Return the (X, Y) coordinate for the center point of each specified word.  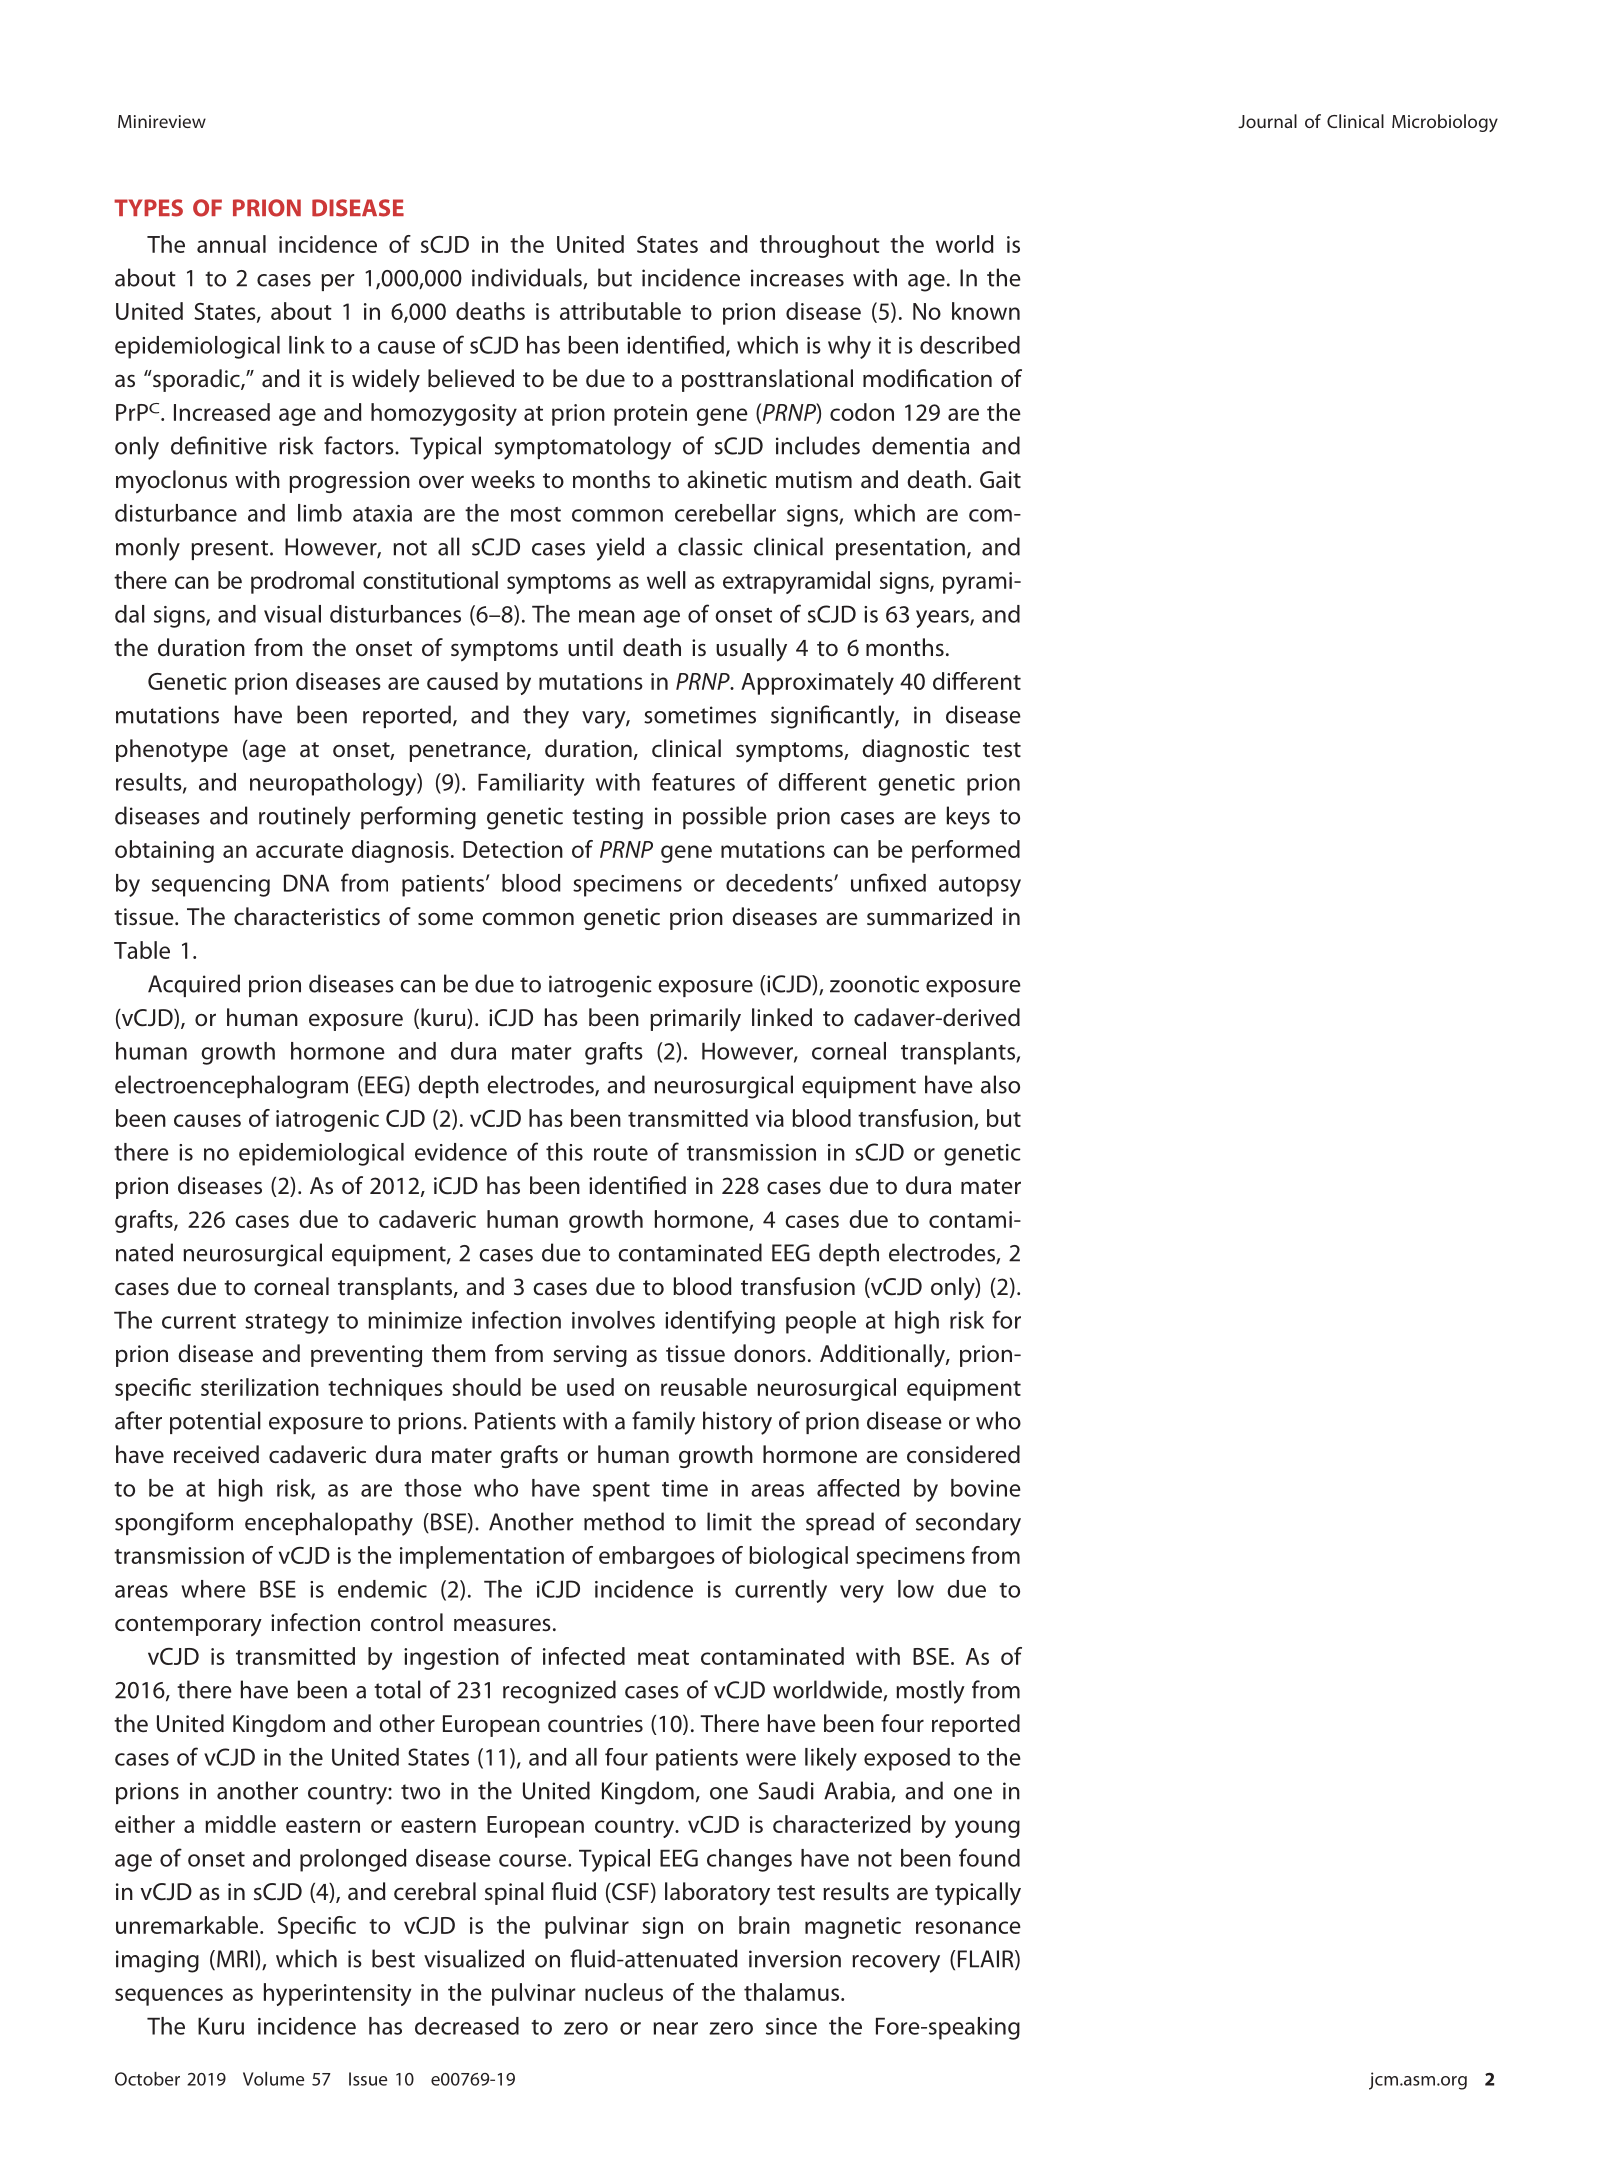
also (1000, 1084)
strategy (287, 1324)
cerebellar (725, 513)
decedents (780, 883)
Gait (1000, 479)
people (821, 1322)
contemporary (188, 1626)
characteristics (307, 916)
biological (798, 1557)
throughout (820, 246)
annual (231, 244)
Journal (1267, 121)
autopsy (980, 887)
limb (320, 513)
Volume (273, 2079)
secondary (968, 1524)
